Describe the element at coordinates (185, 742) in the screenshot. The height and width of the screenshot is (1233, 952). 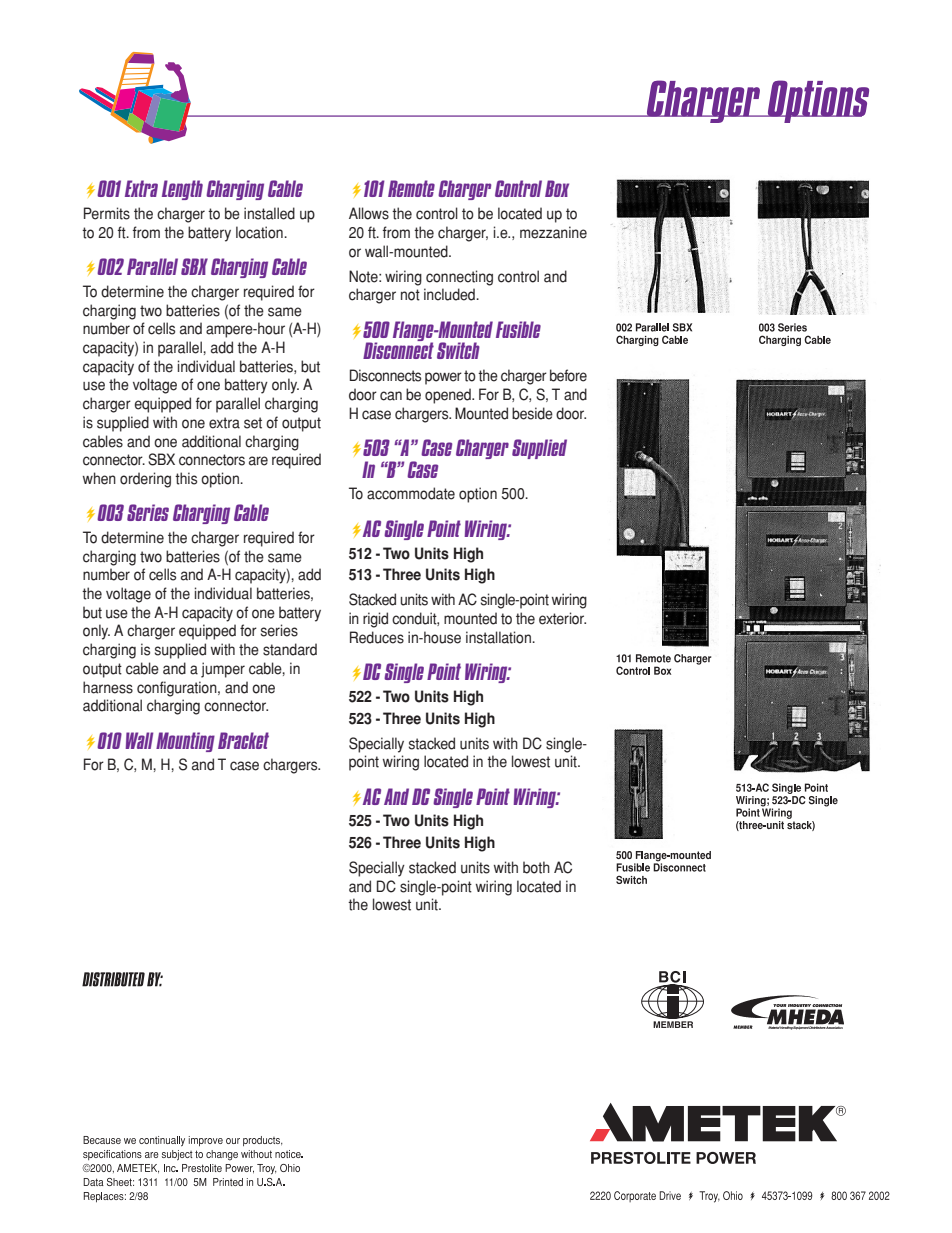
I see `Mounting` at that location.
